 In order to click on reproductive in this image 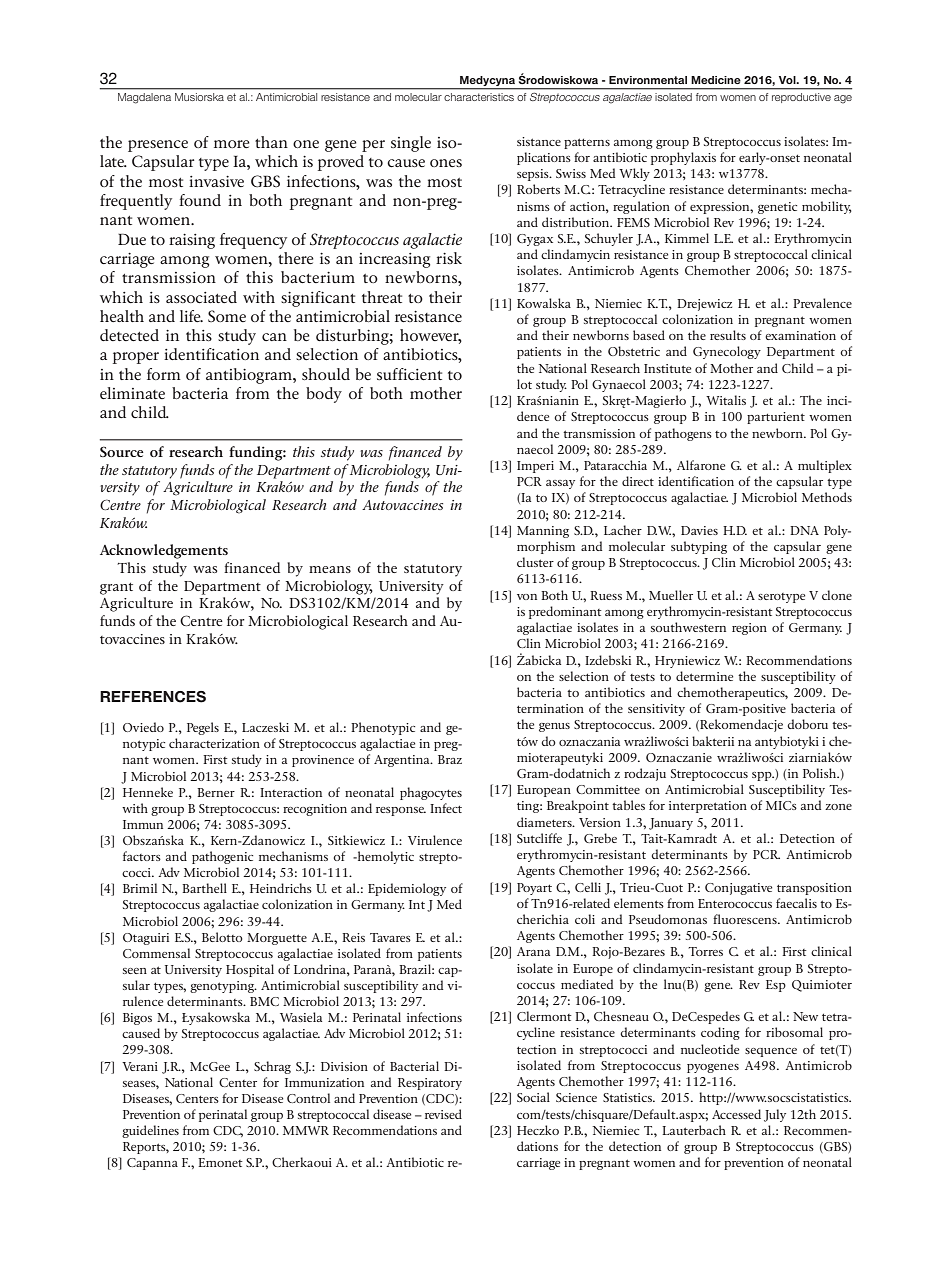, I will do `click(801, 98)`.
